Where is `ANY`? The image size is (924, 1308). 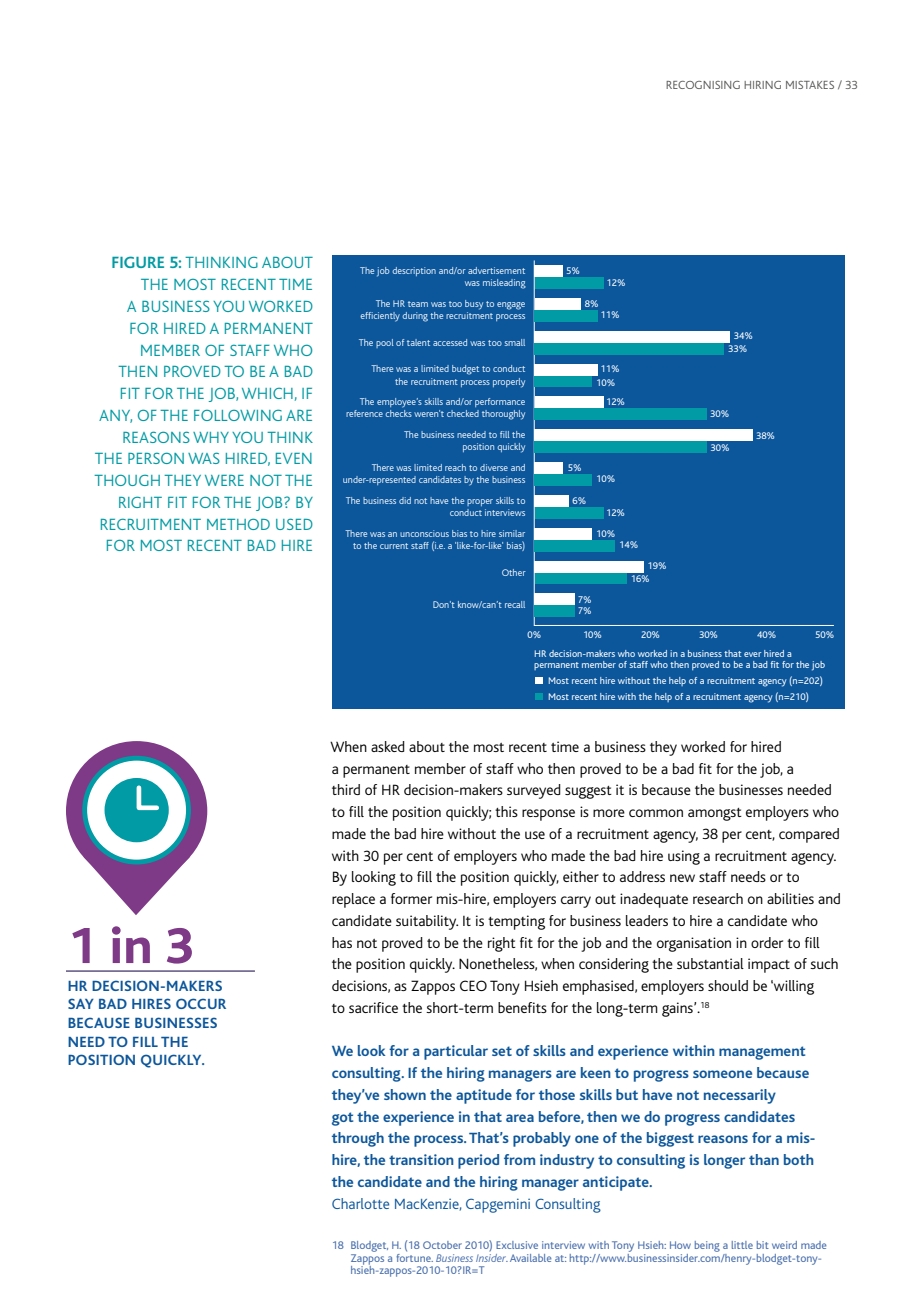 ANY is located at coordinates (115, 416).
